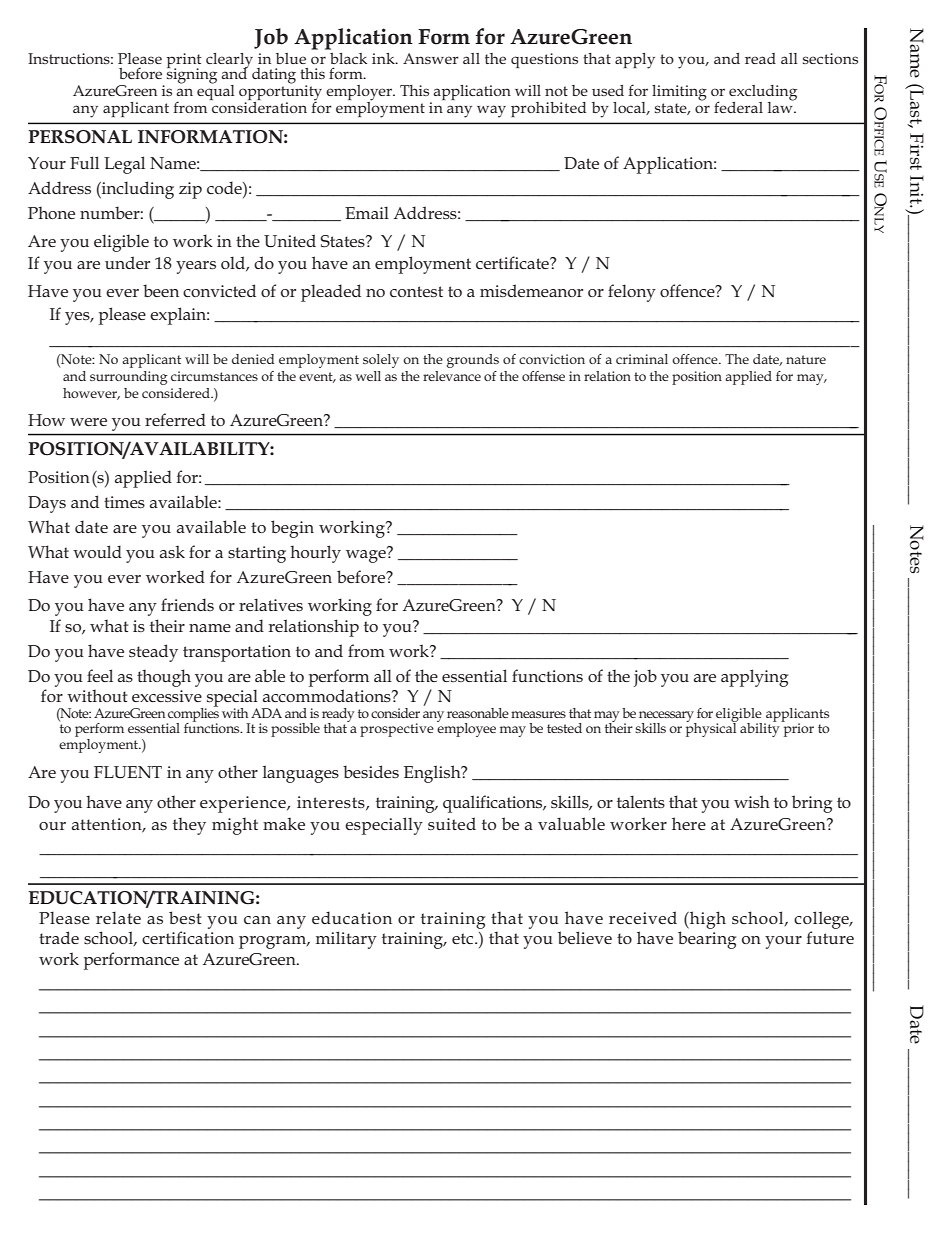  Describe the element at coordinates (118, 917) in the screenshot. I see `relate` at that location.
